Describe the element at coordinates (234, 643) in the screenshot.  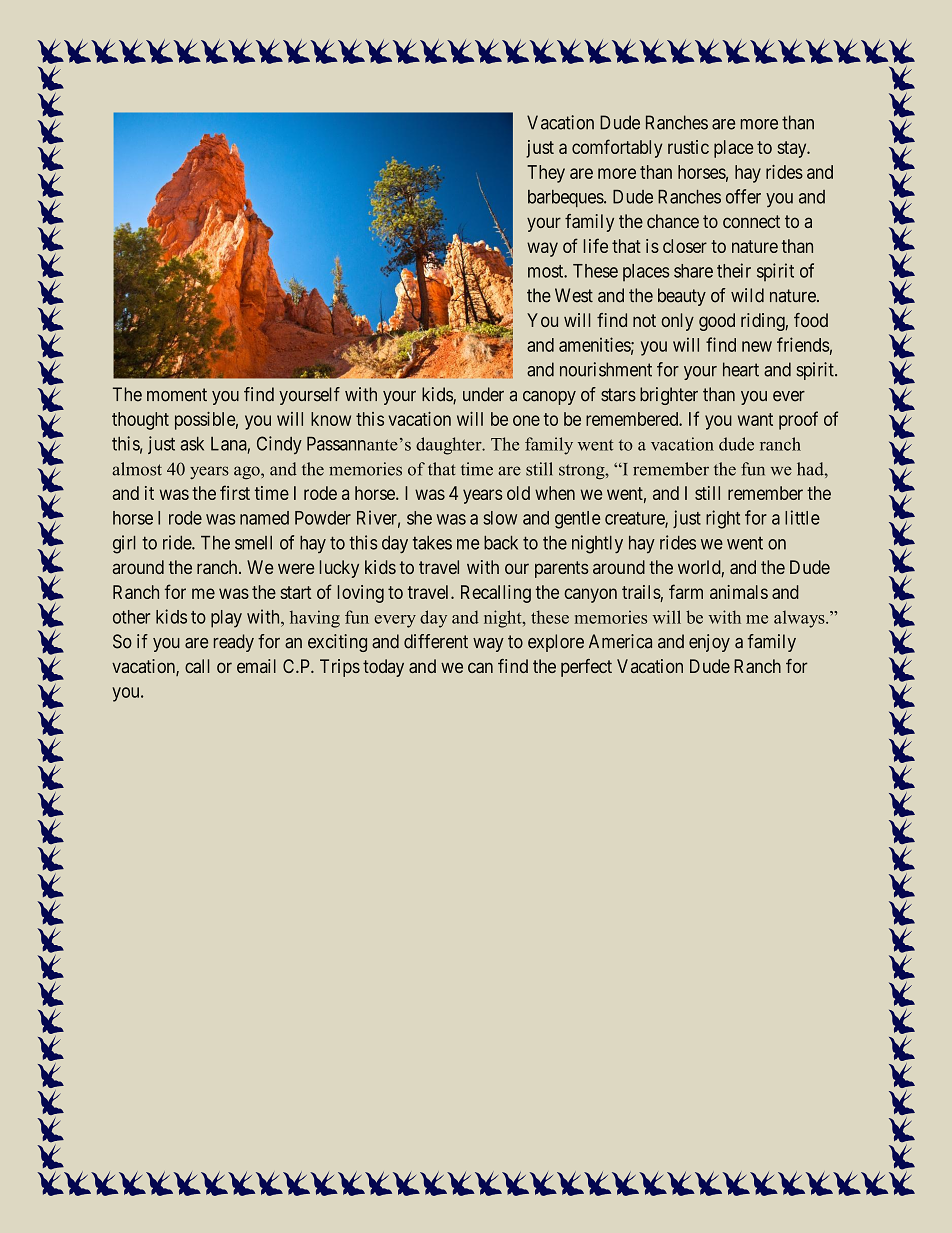
I see `ready` at that location.
